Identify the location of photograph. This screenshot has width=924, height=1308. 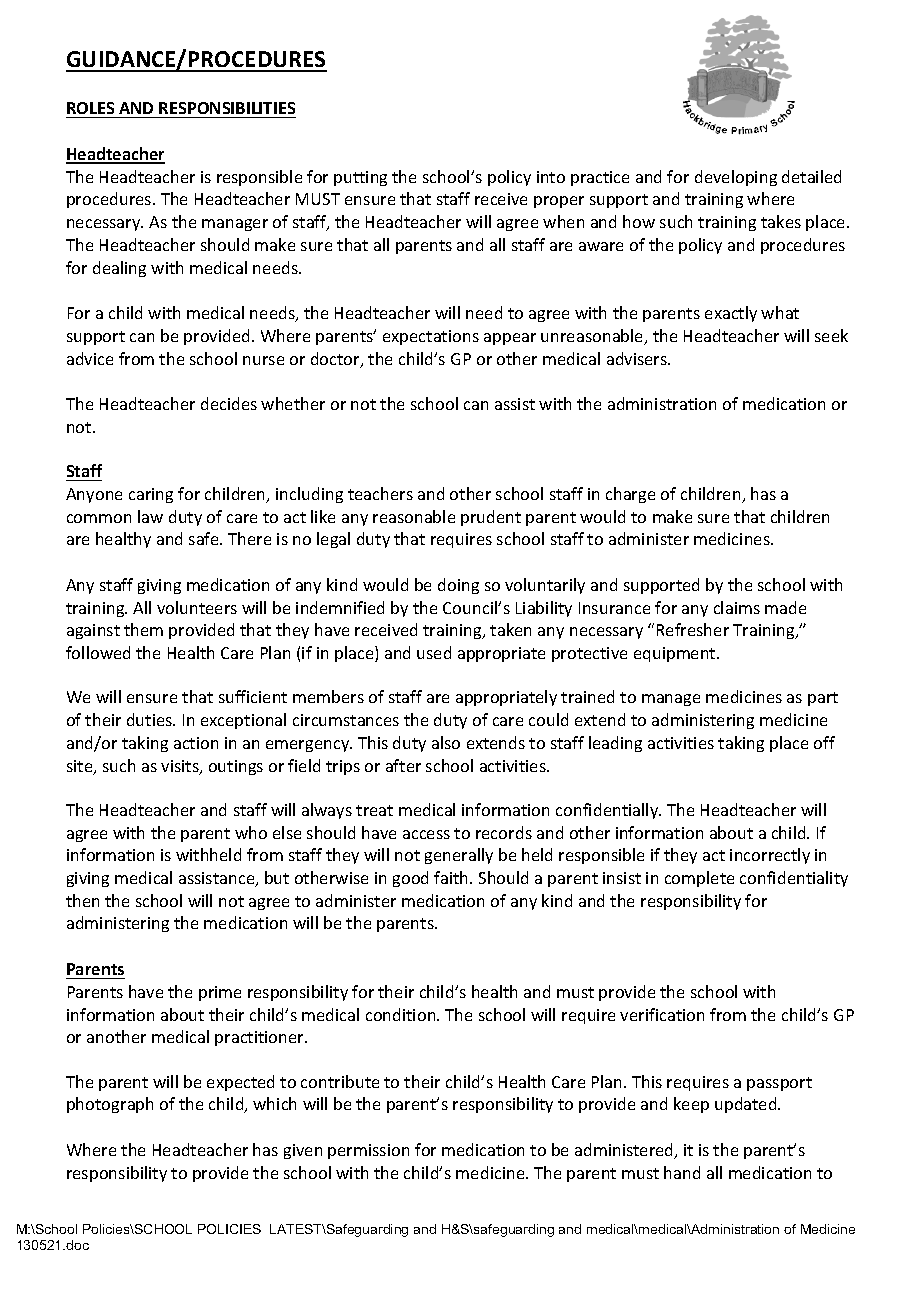
(110, 1105).
